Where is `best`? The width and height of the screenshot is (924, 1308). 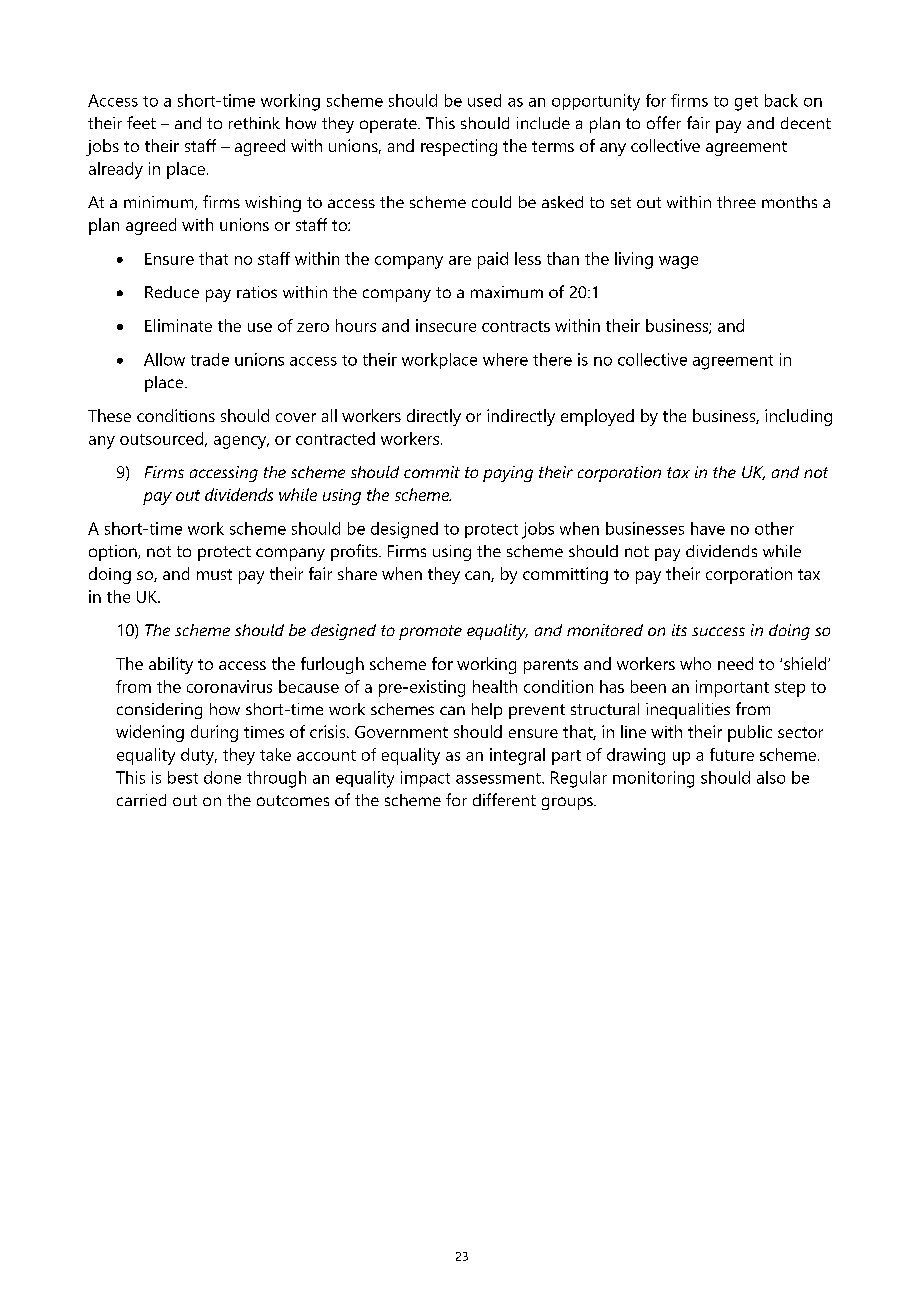 best is located at coordinates (183, 777).
